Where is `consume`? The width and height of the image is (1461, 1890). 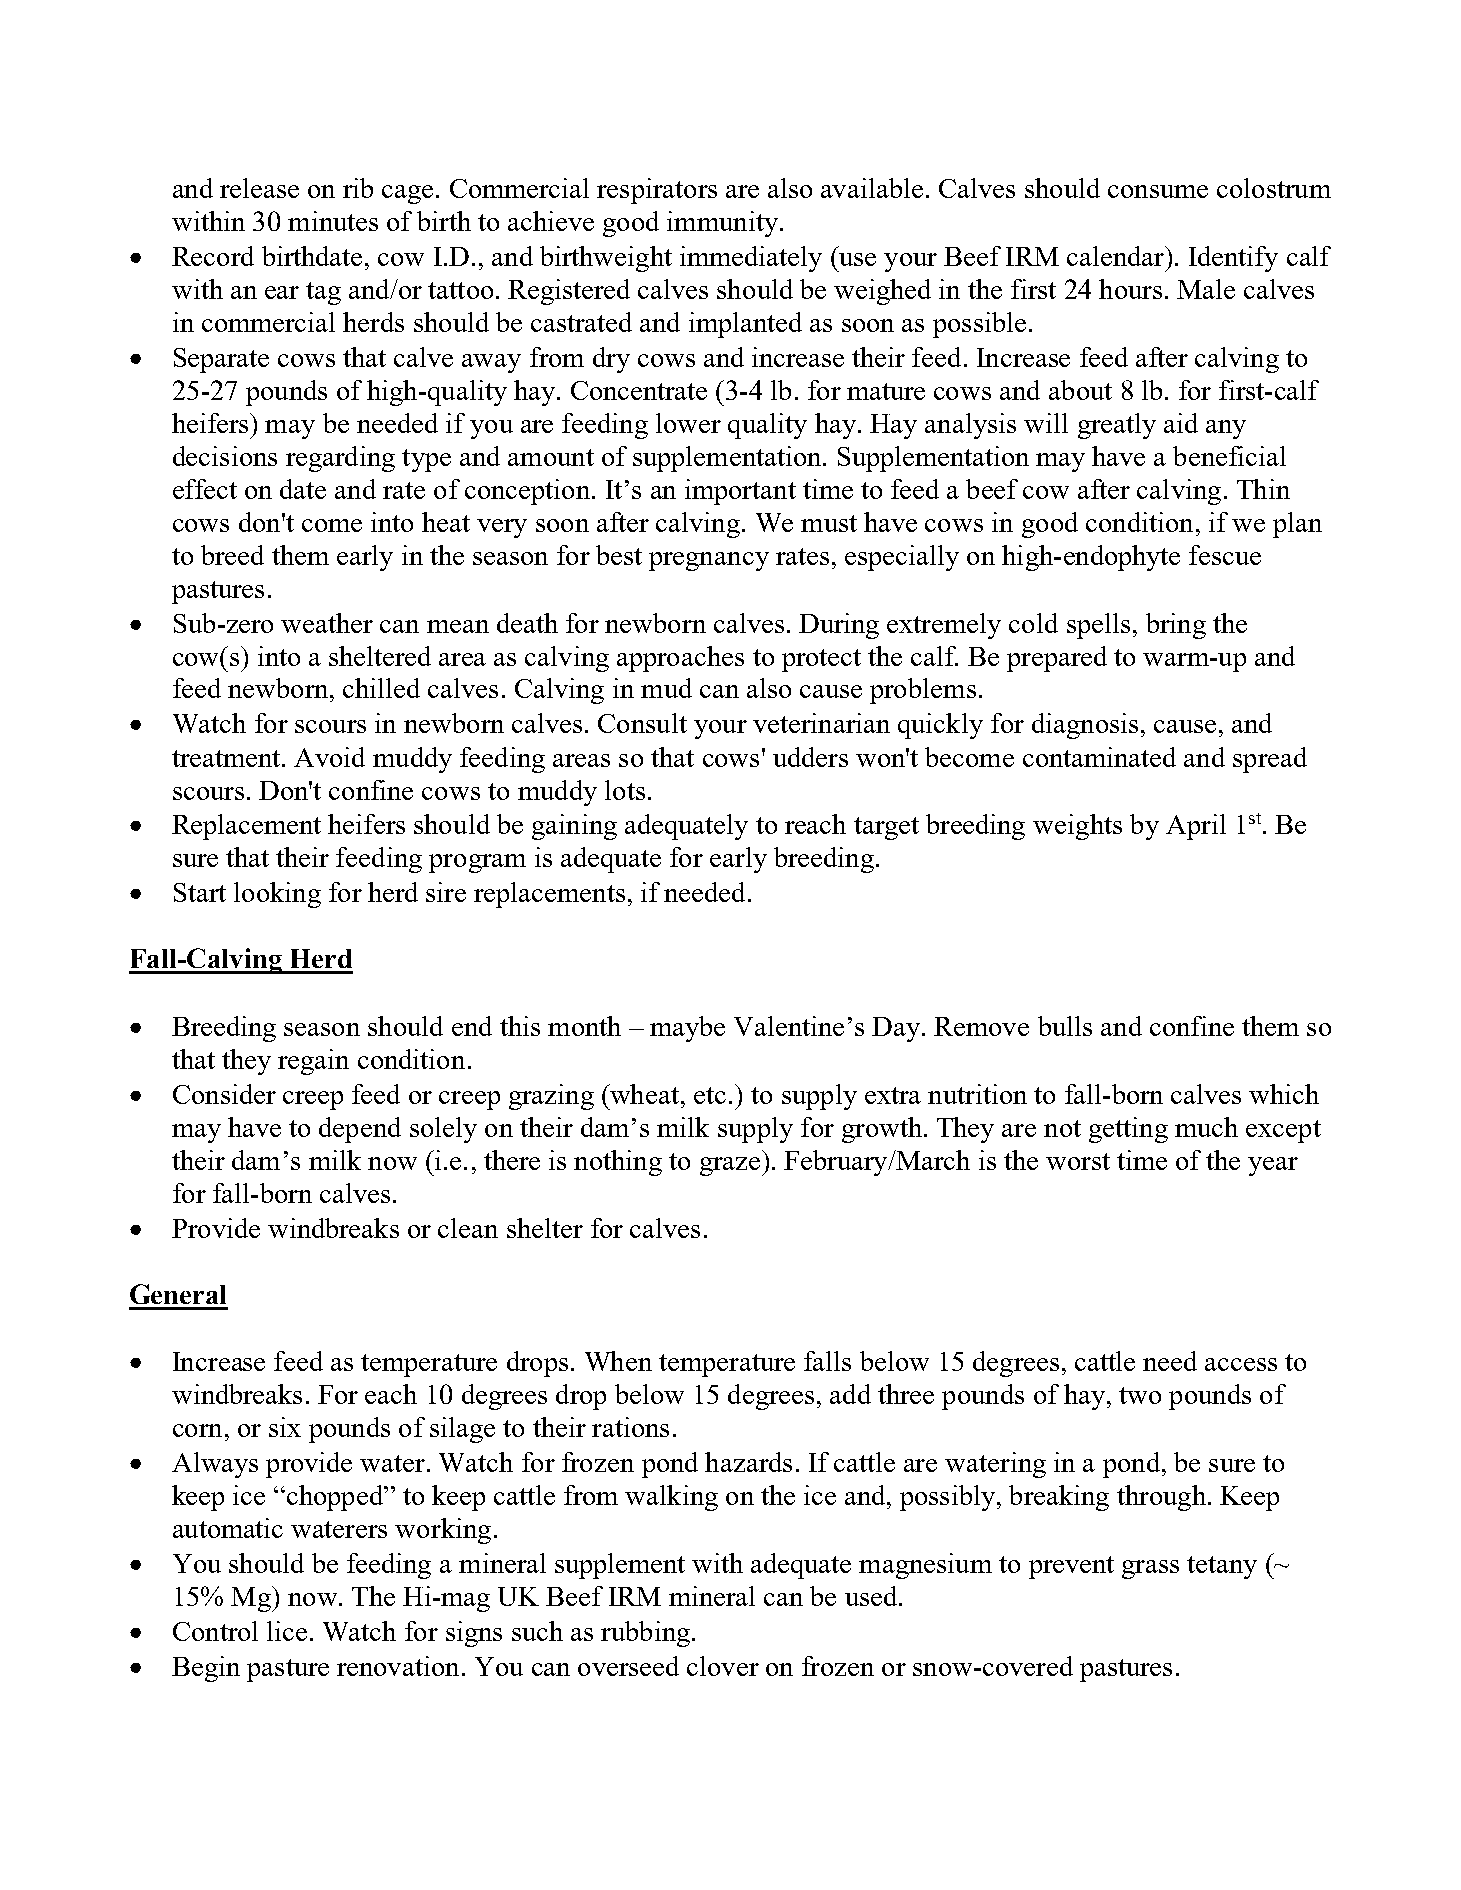 consume is located at coordinates (1158, 191).
